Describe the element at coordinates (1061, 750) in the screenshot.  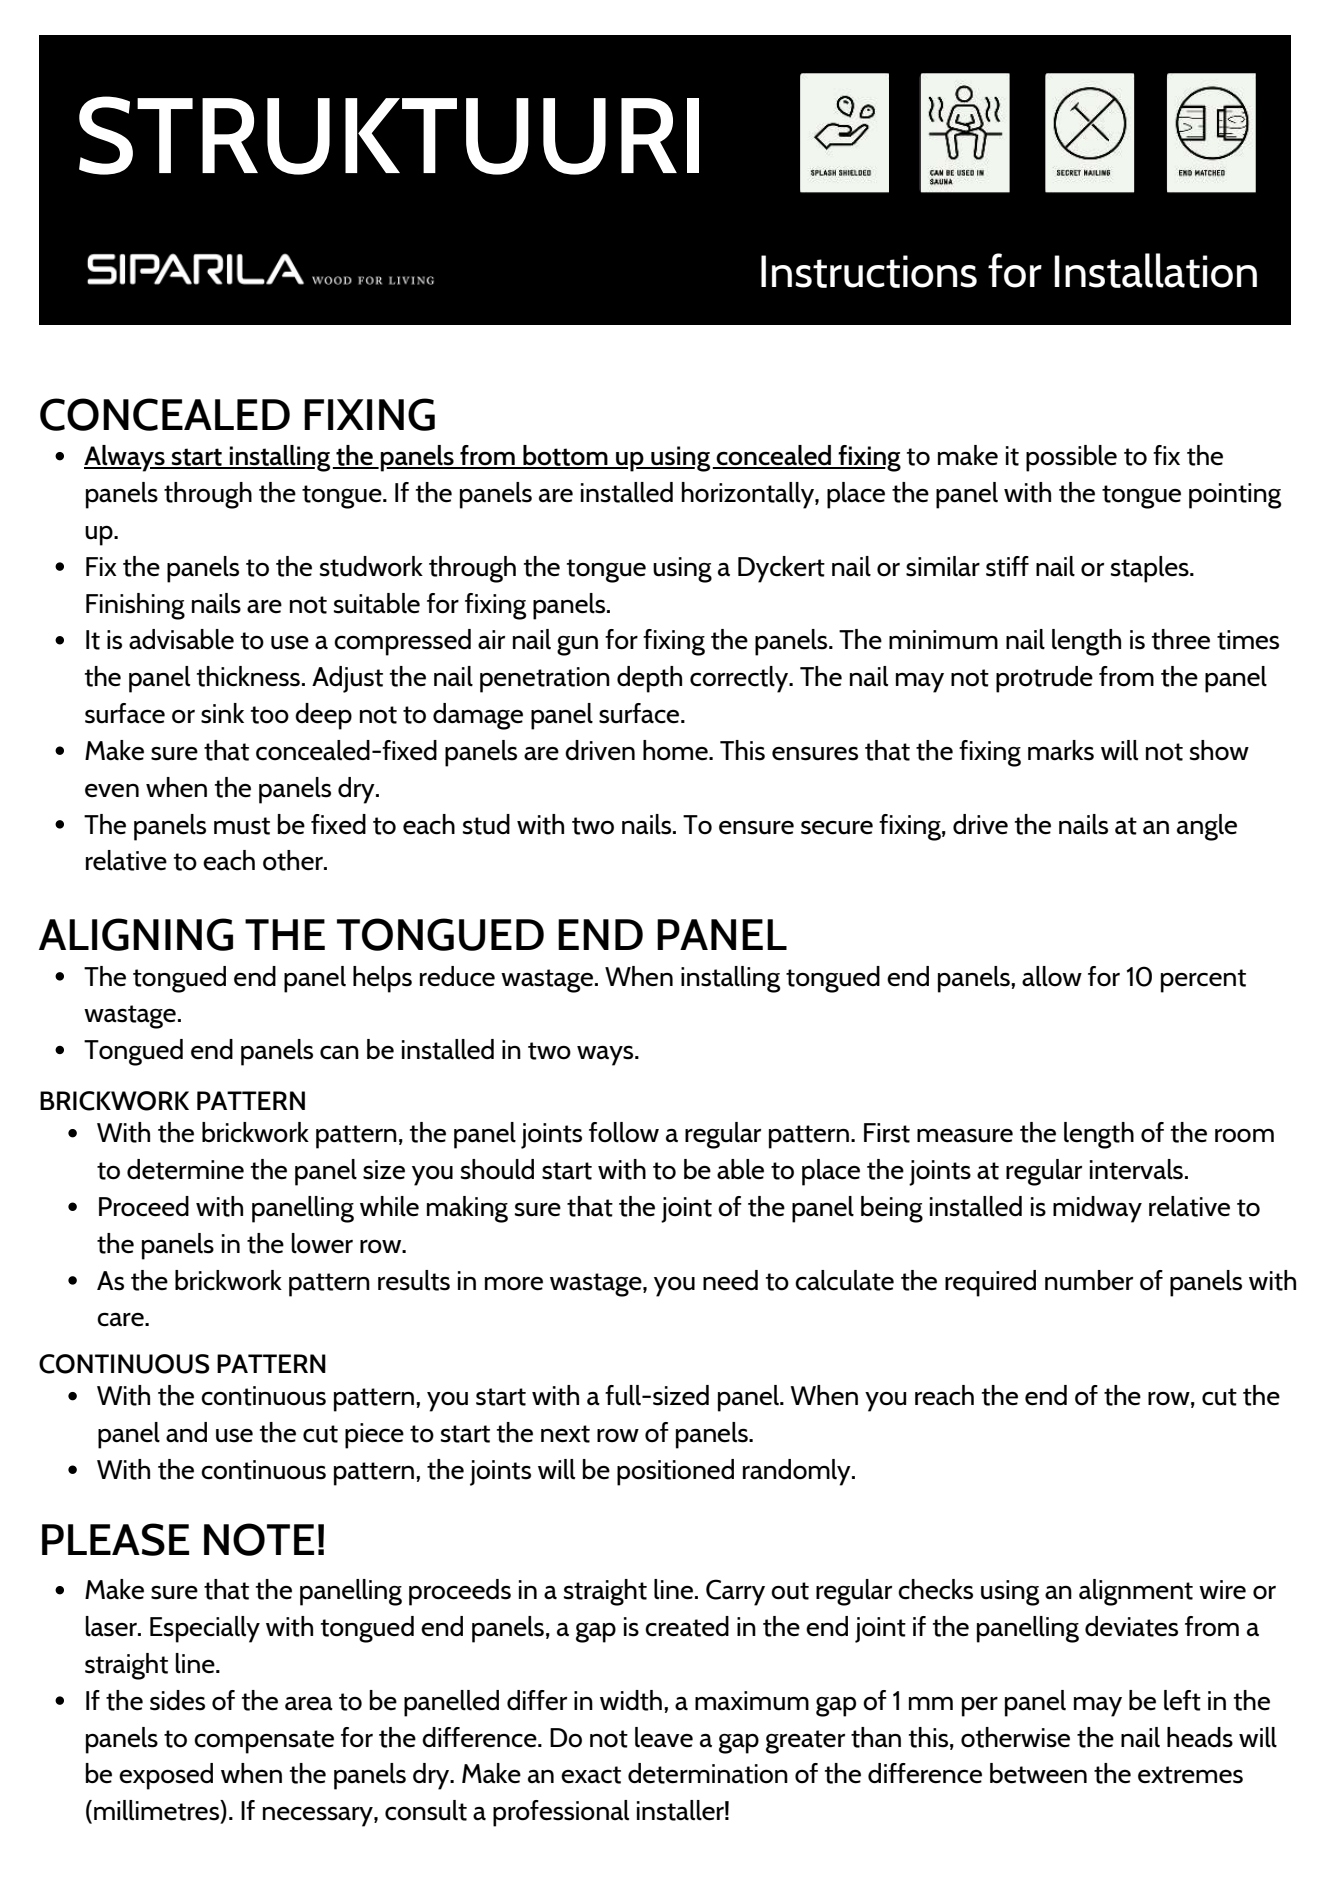
I see `marks` at that location.
